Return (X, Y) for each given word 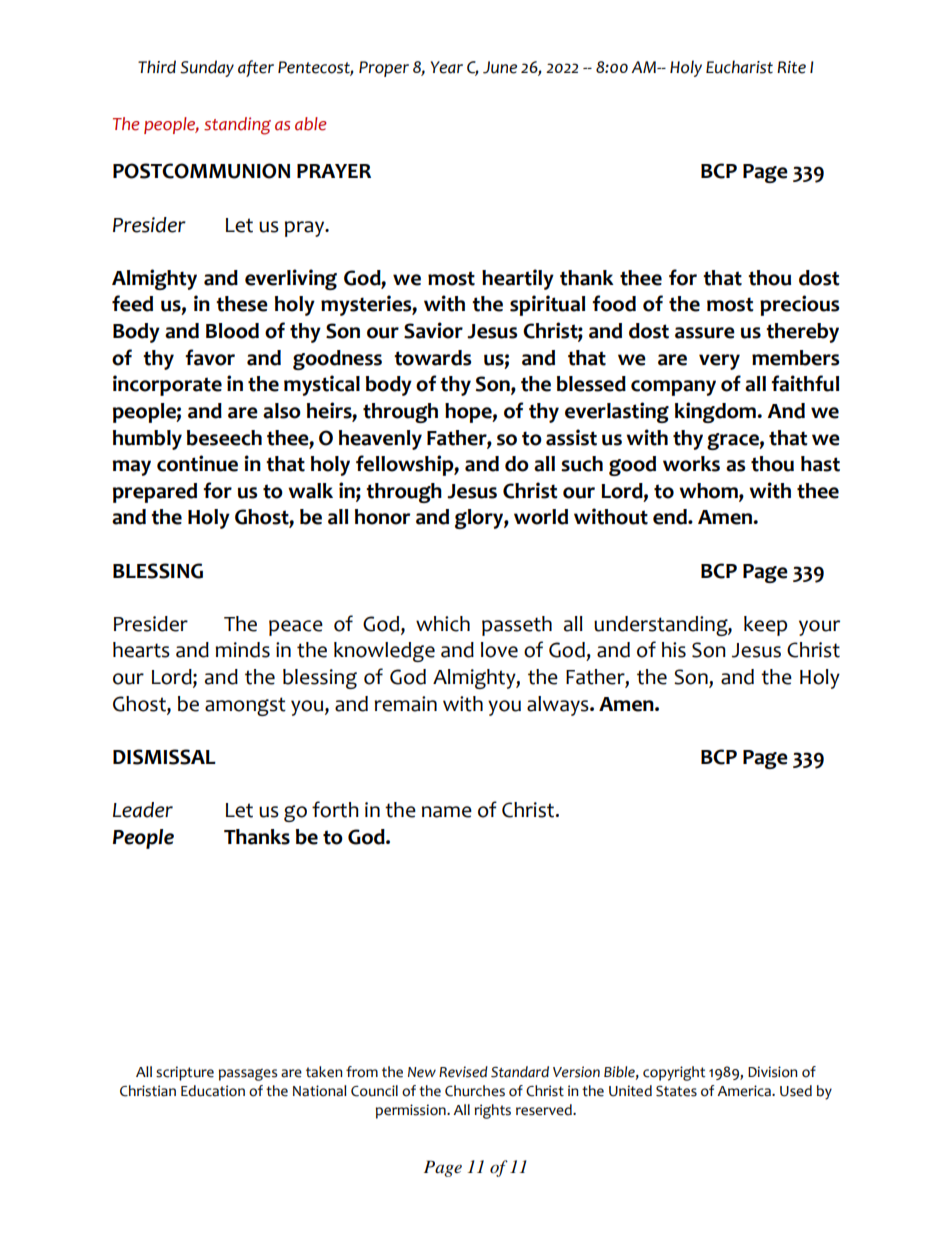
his (674, 650)
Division (772, 1072)
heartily (518, 279)
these (242, 304)
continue (197, 463)
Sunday (207, 68)
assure (705, 333)
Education (213, 1091)
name (447, 812)
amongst (245, 706)
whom (709, 492)
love (499, 650)
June (500, 67)
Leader (143, 810)
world (541, 517)
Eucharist (739, 67)
